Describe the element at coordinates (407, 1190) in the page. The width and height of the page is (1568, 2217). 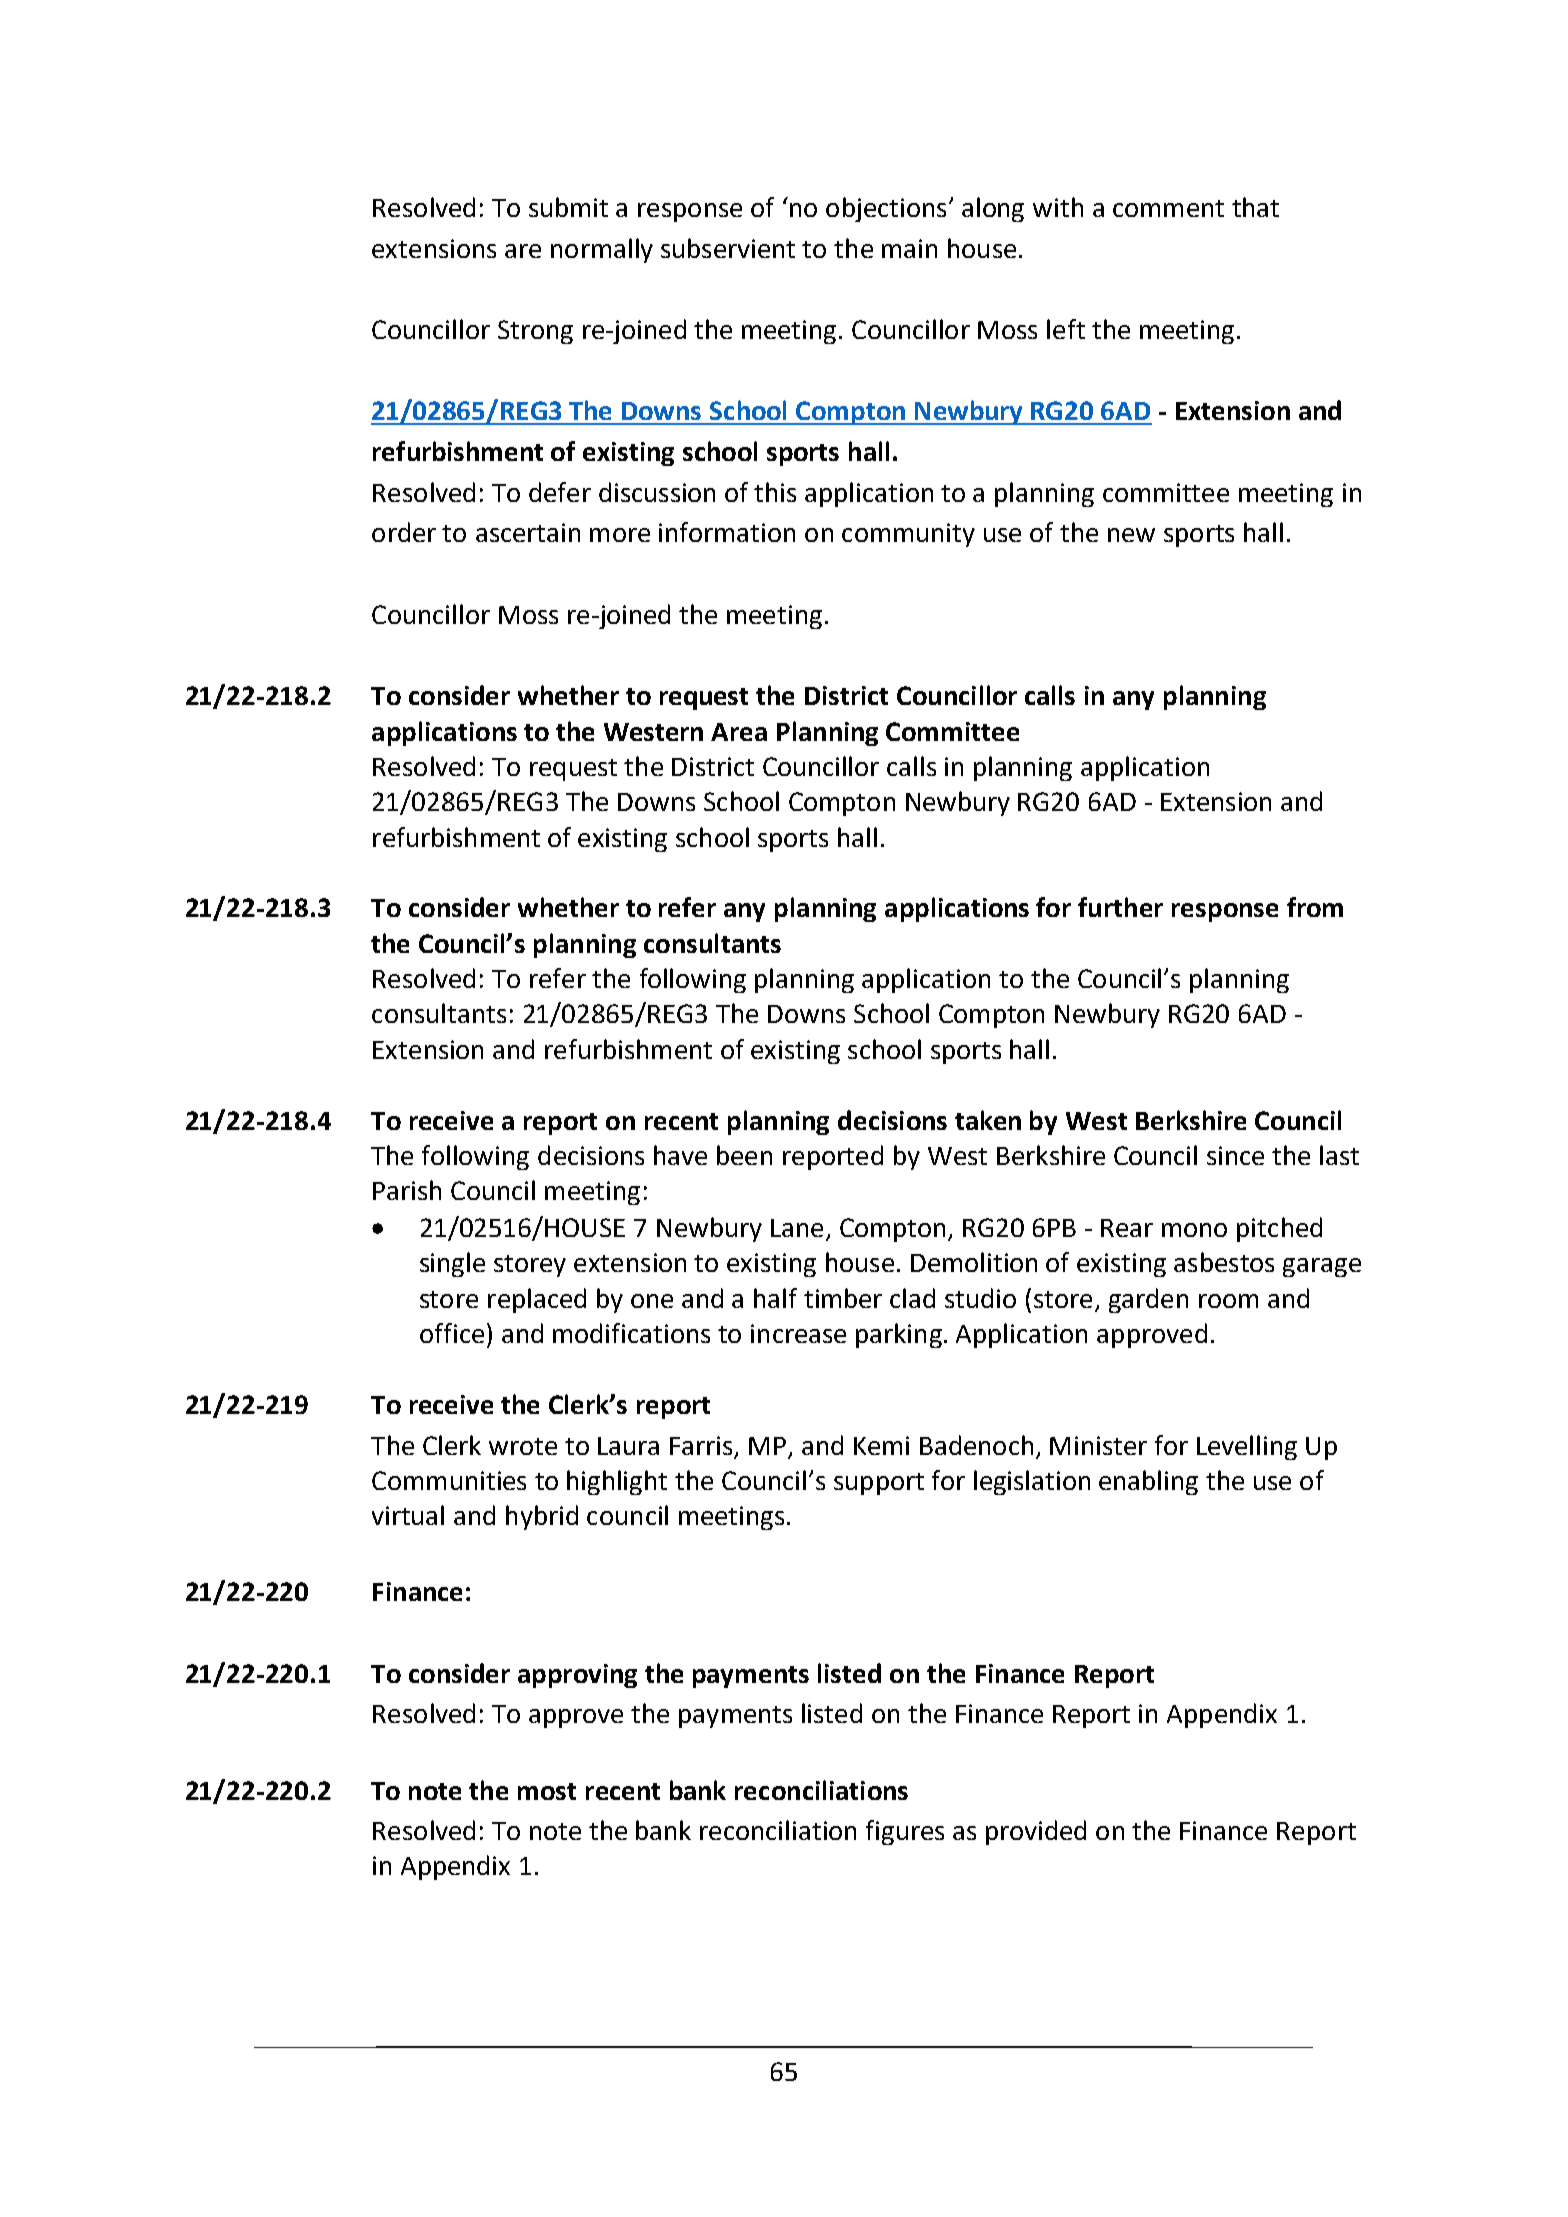
I see `Parish` at that location.
